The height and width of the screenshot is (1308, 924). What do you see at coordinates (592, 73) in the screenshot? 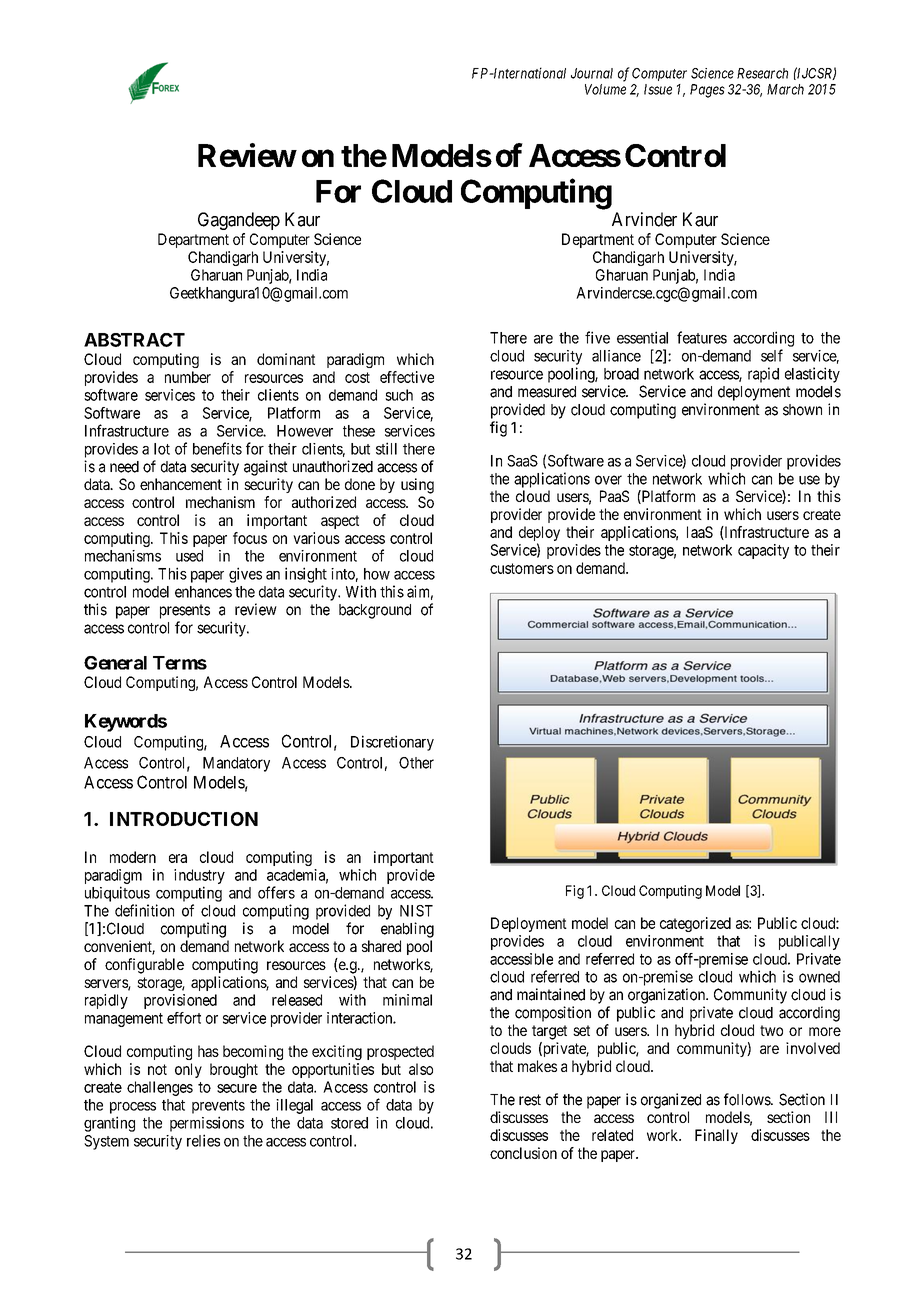
I see `Journal` at bounding box center [592, 73].
